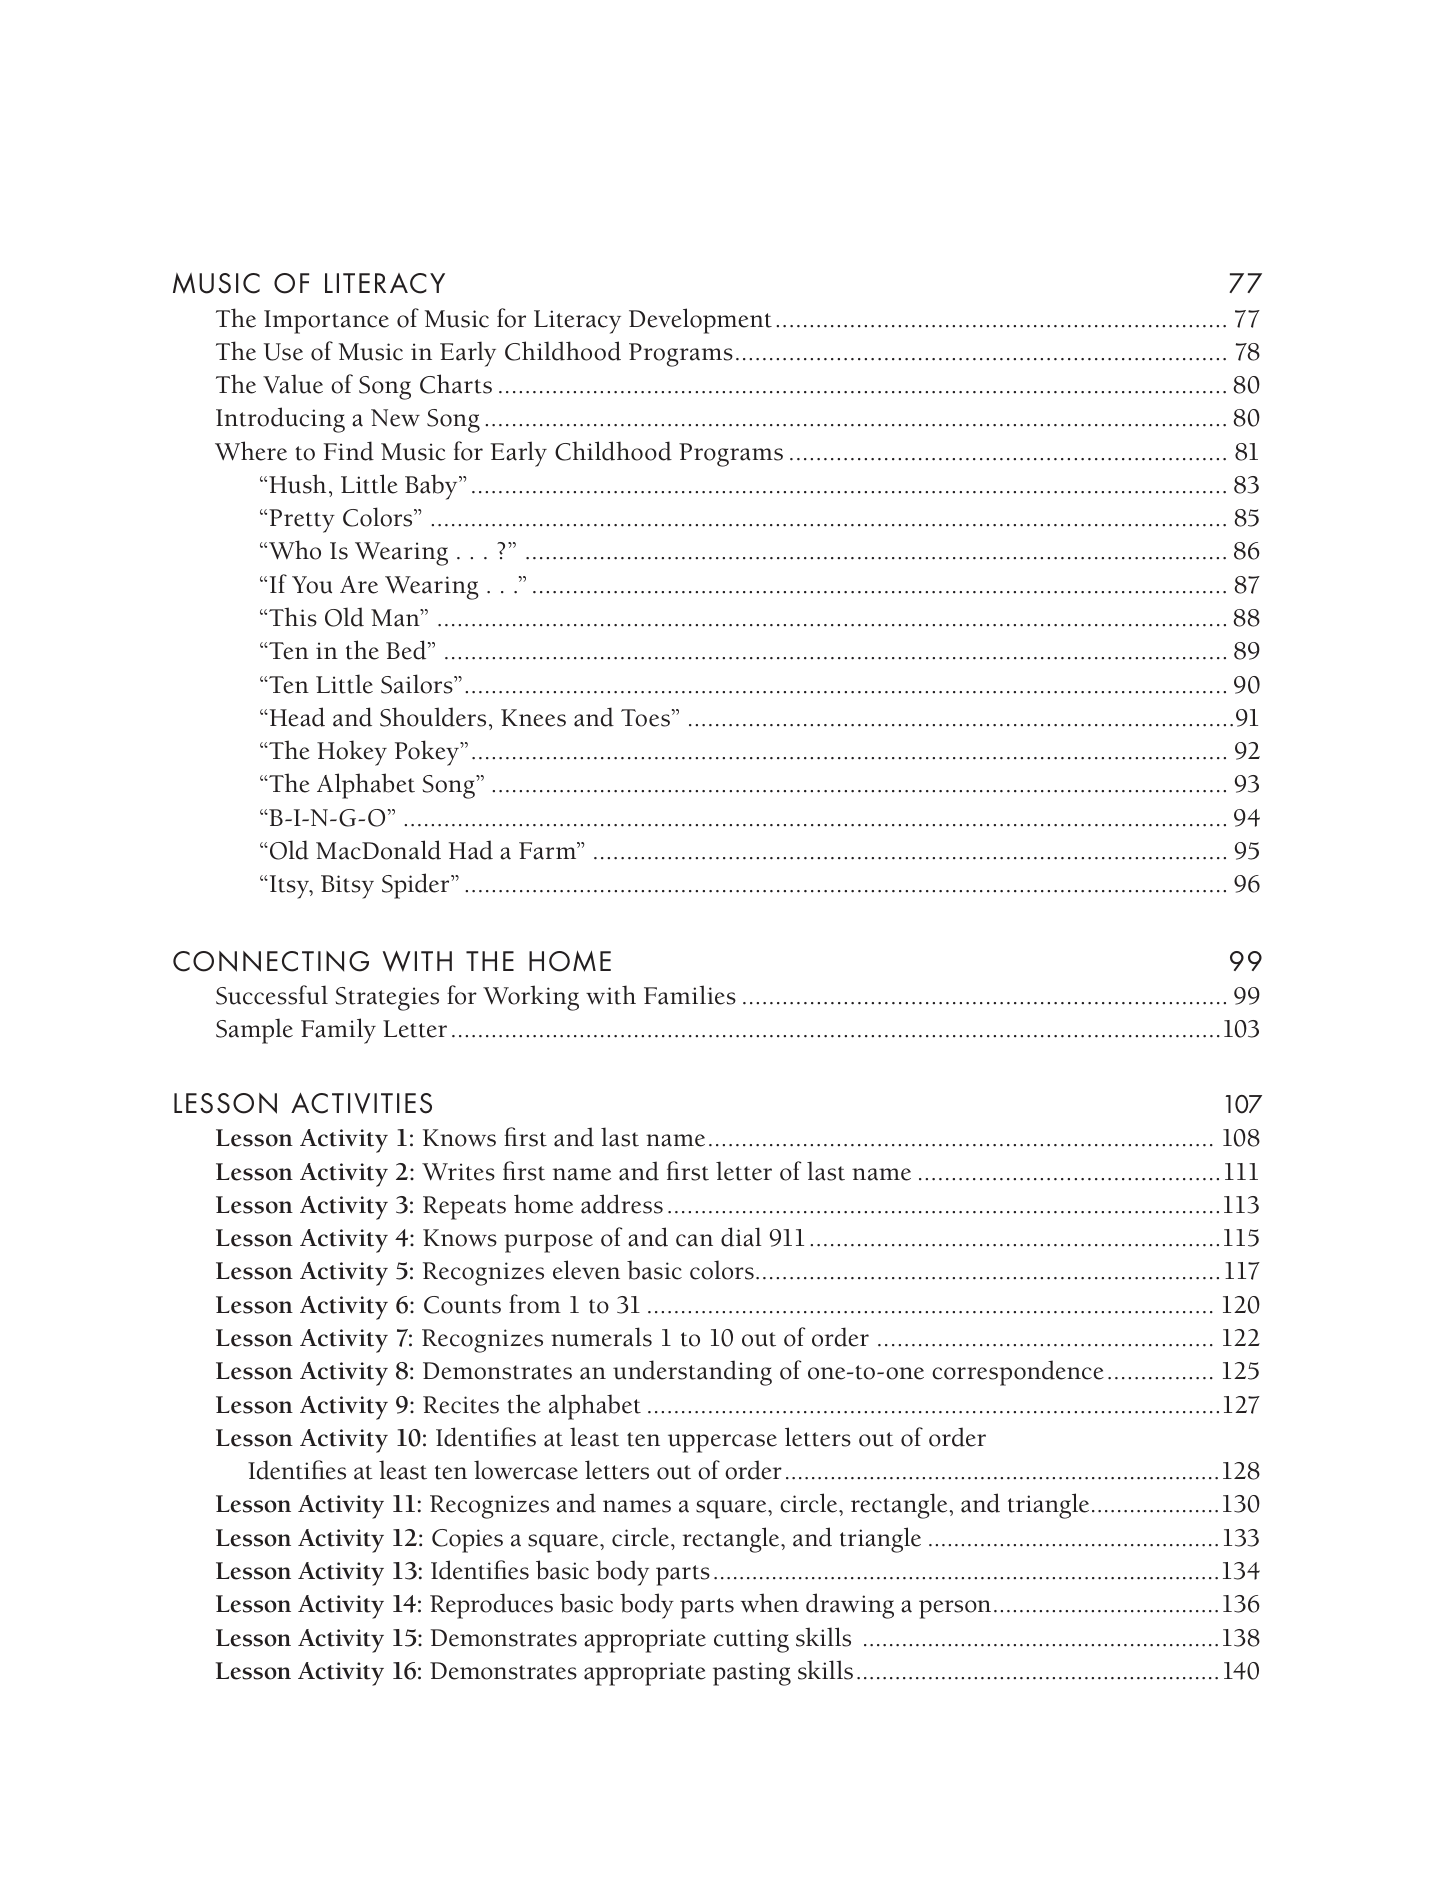 The image size is (1454, 1882). Describe the element at coordinates (458, 1172) in the page. I see `Writes` at that location.
